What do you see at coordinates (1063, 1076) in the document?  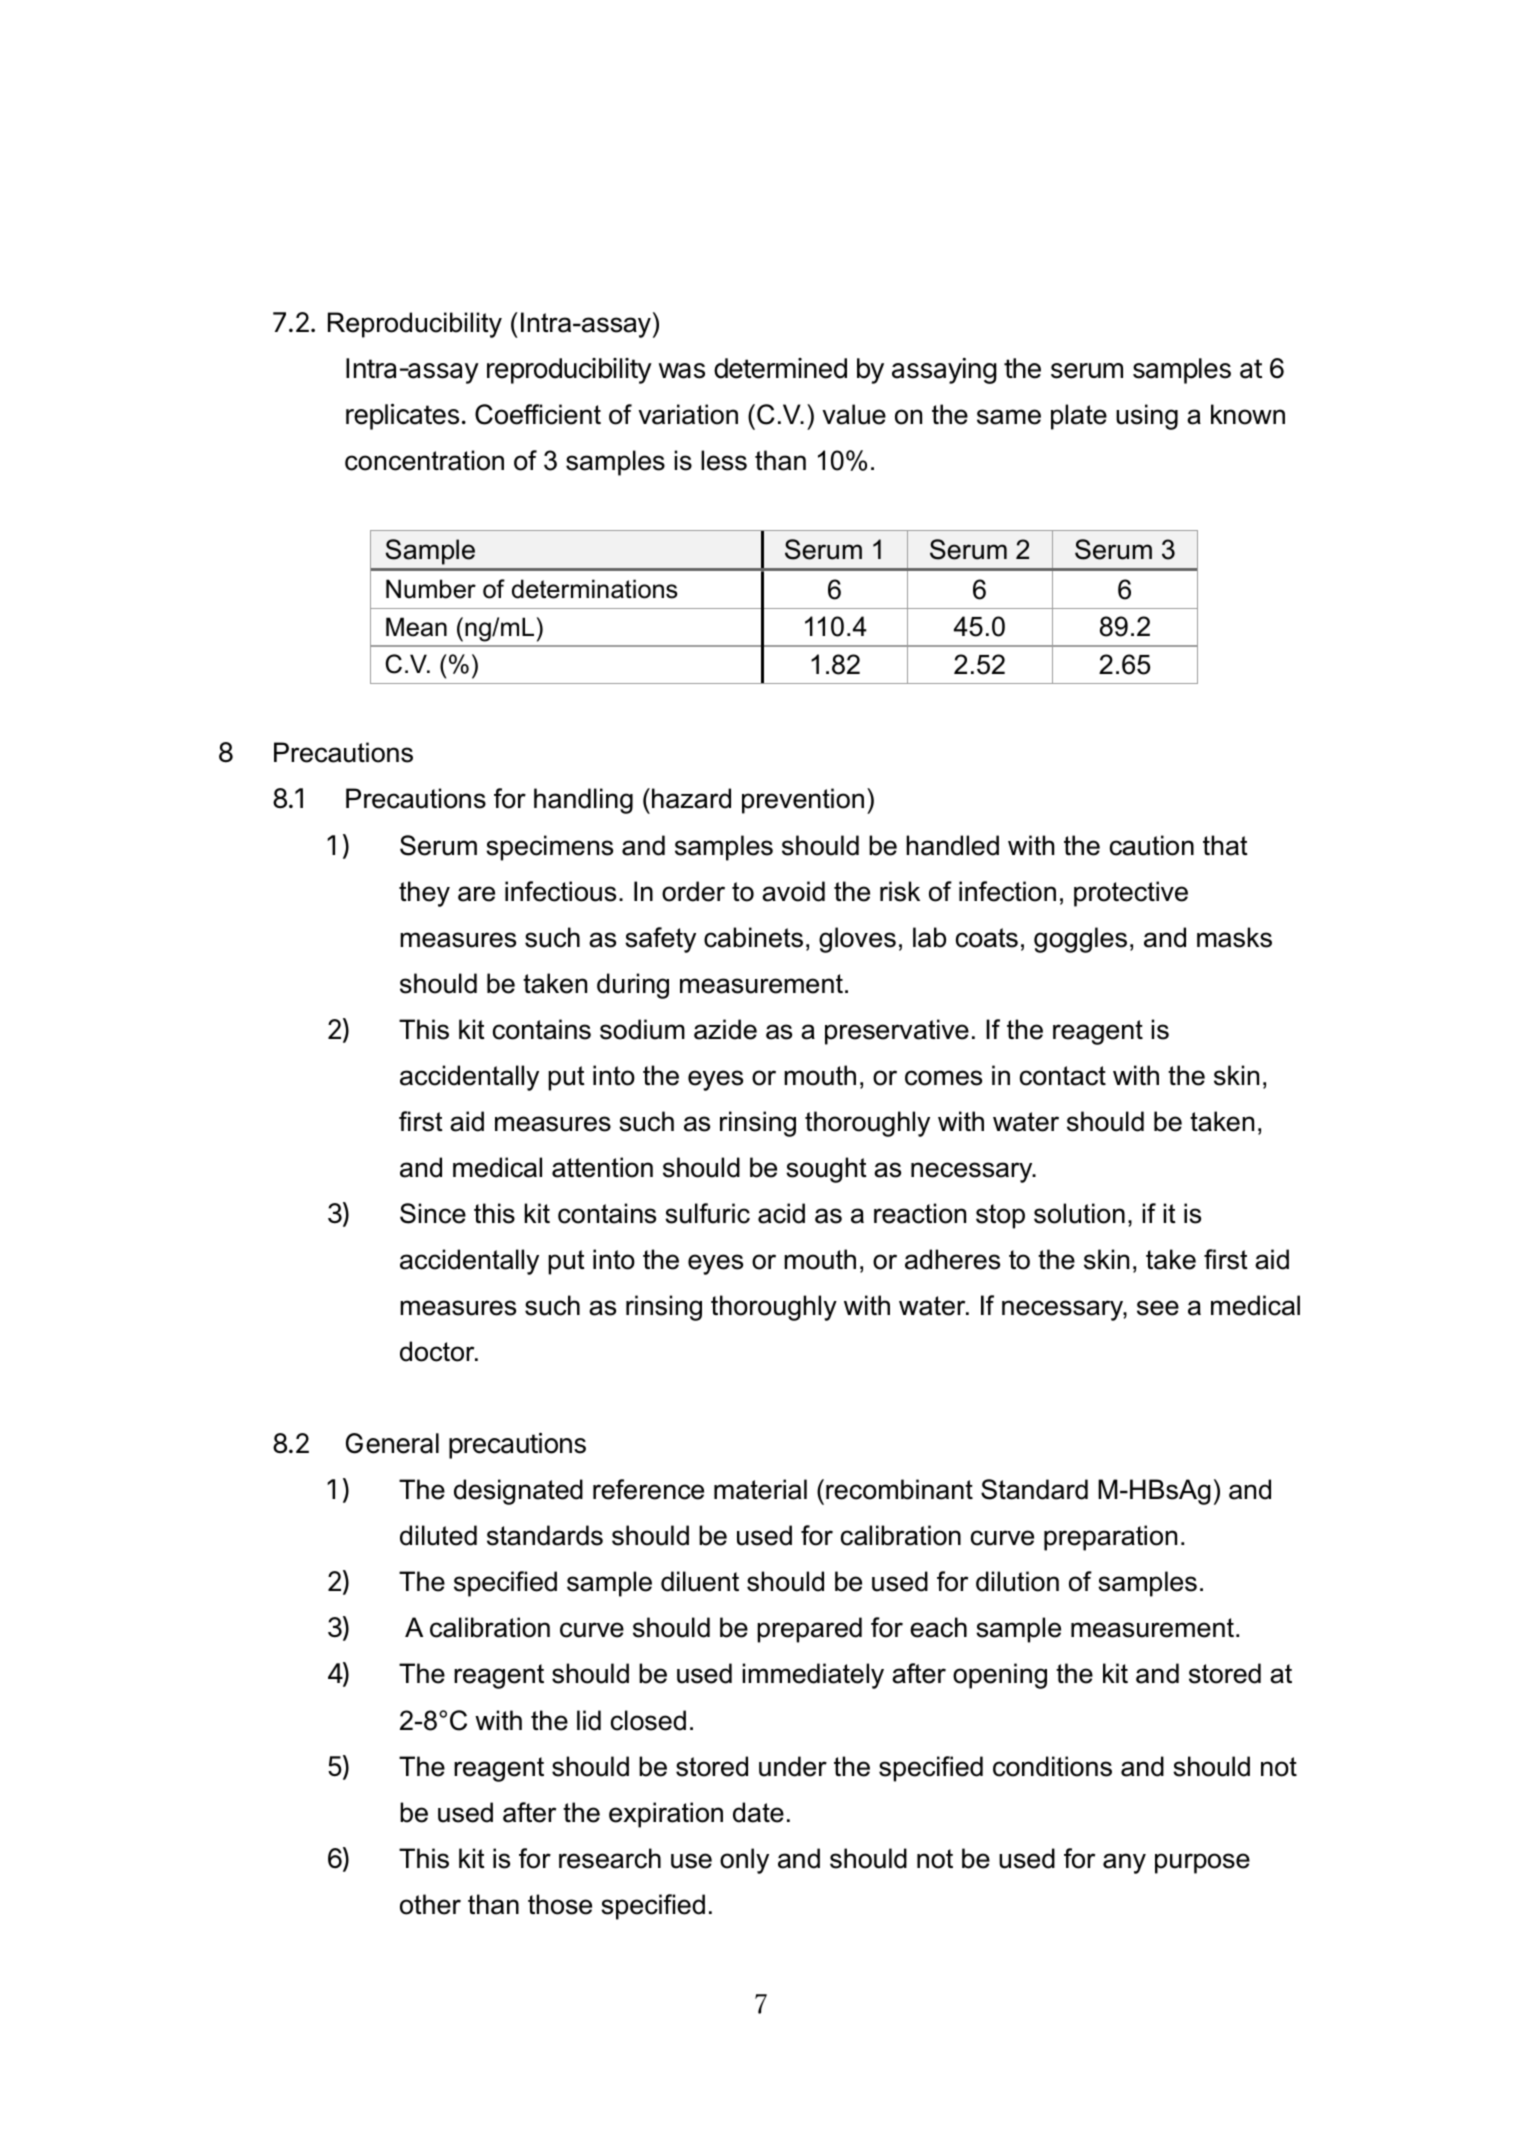 I see `contact` at bounding box center [1063, 1076].
